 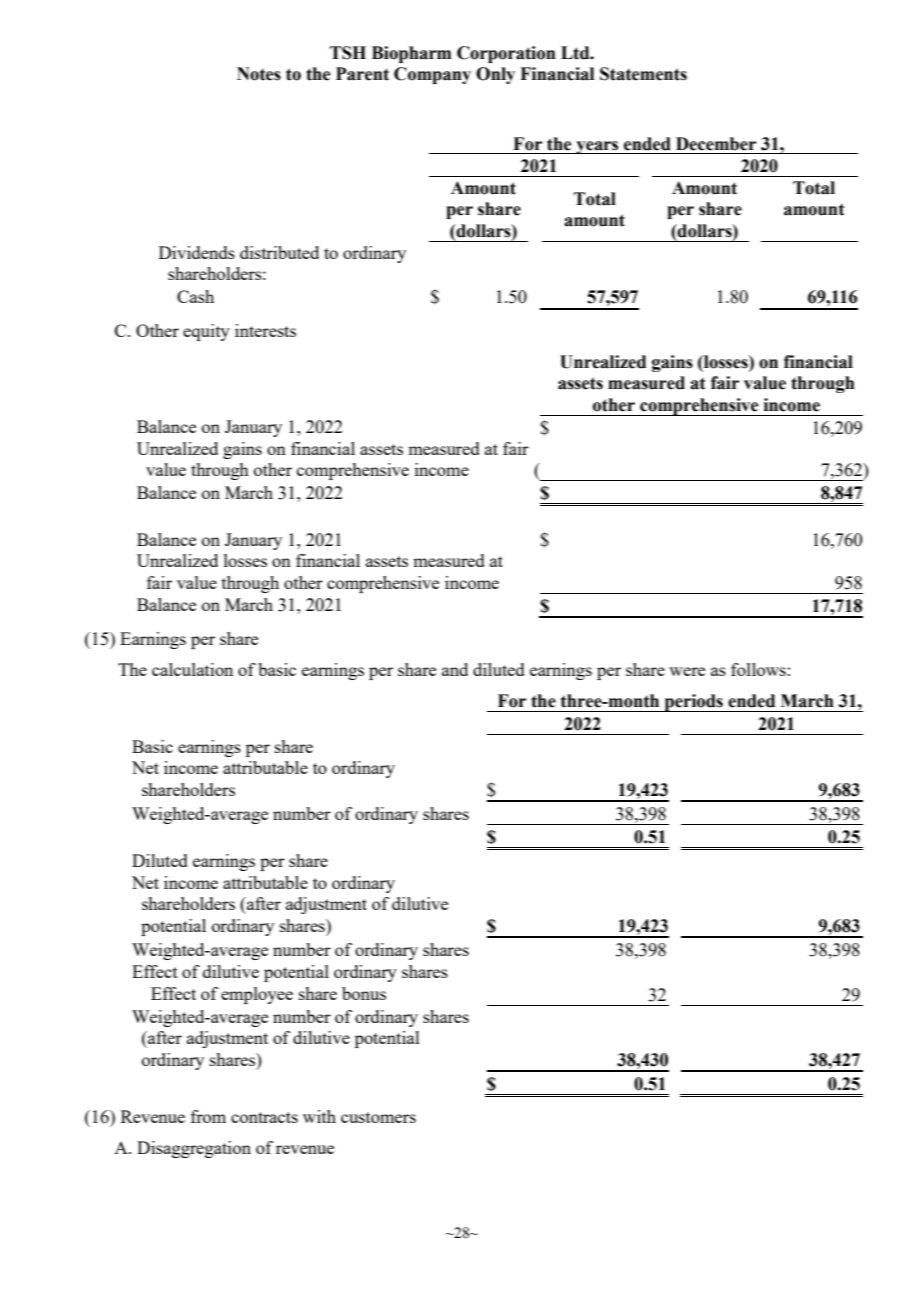 What do you see at coordinates (687, 671) in the page?
I see `were` at bounding box center [687, 671].
